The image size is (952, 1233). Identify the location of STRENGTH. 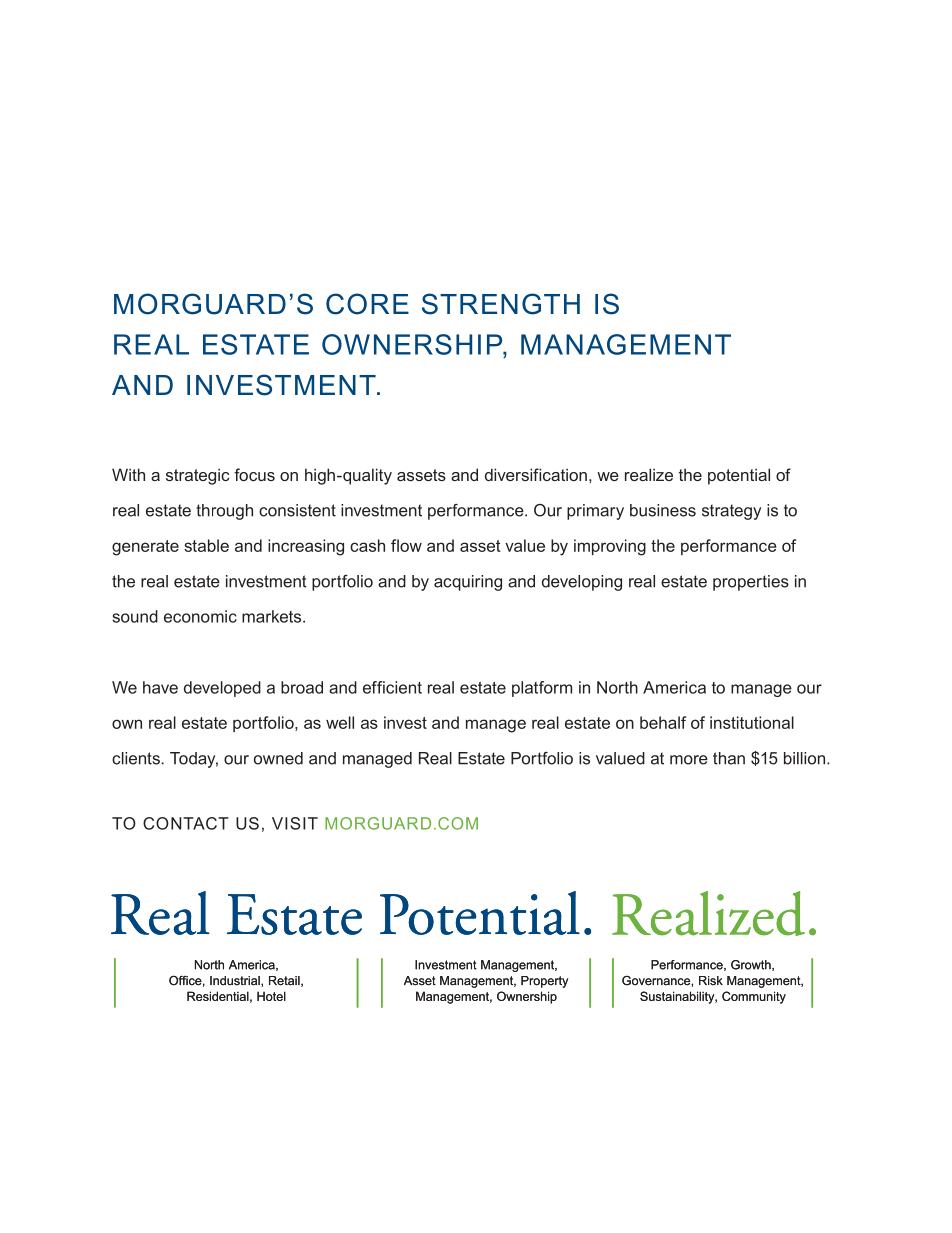
(501, 304).
